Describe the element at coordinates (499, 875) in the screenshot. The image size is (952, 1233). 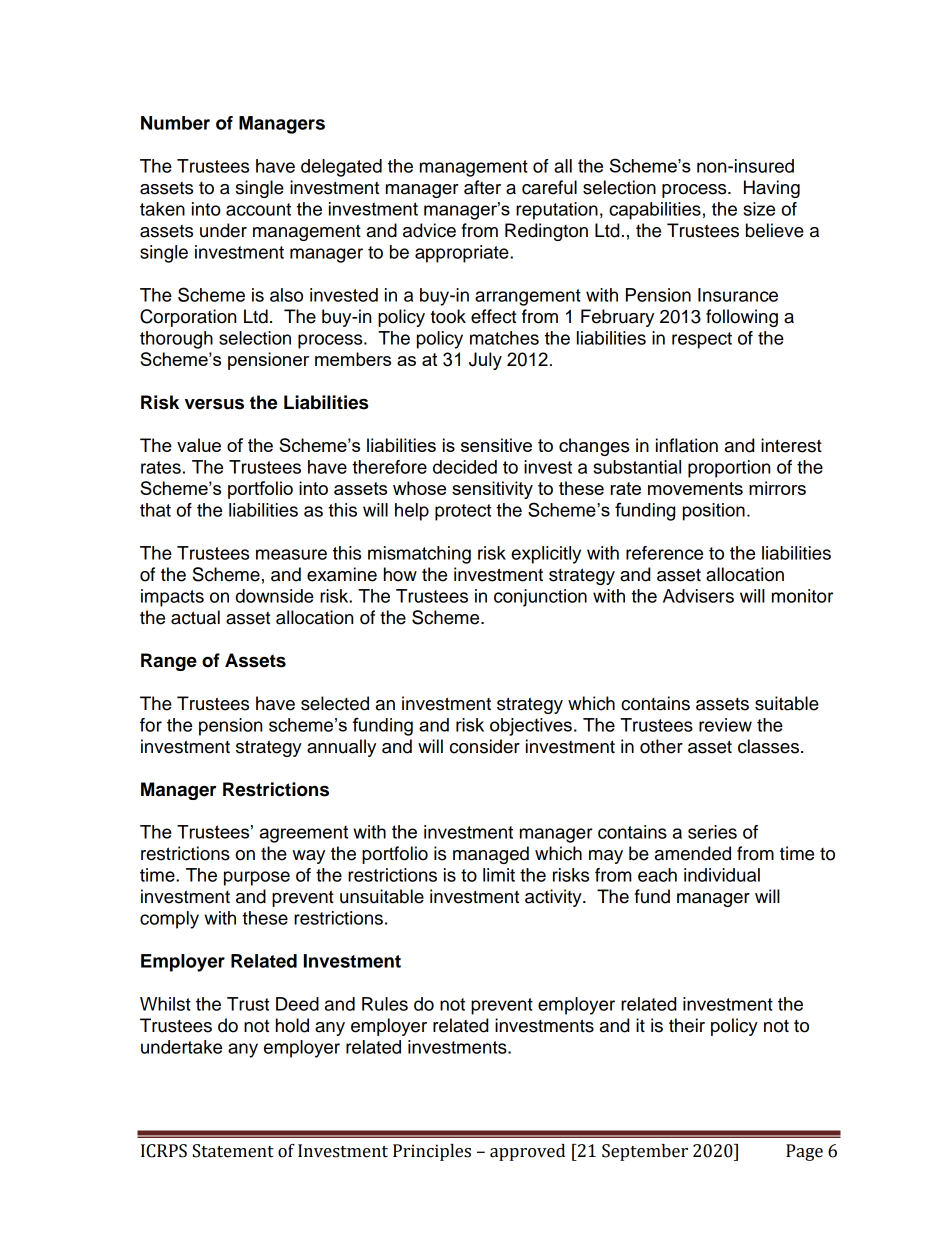
I see `limit` at that location.
